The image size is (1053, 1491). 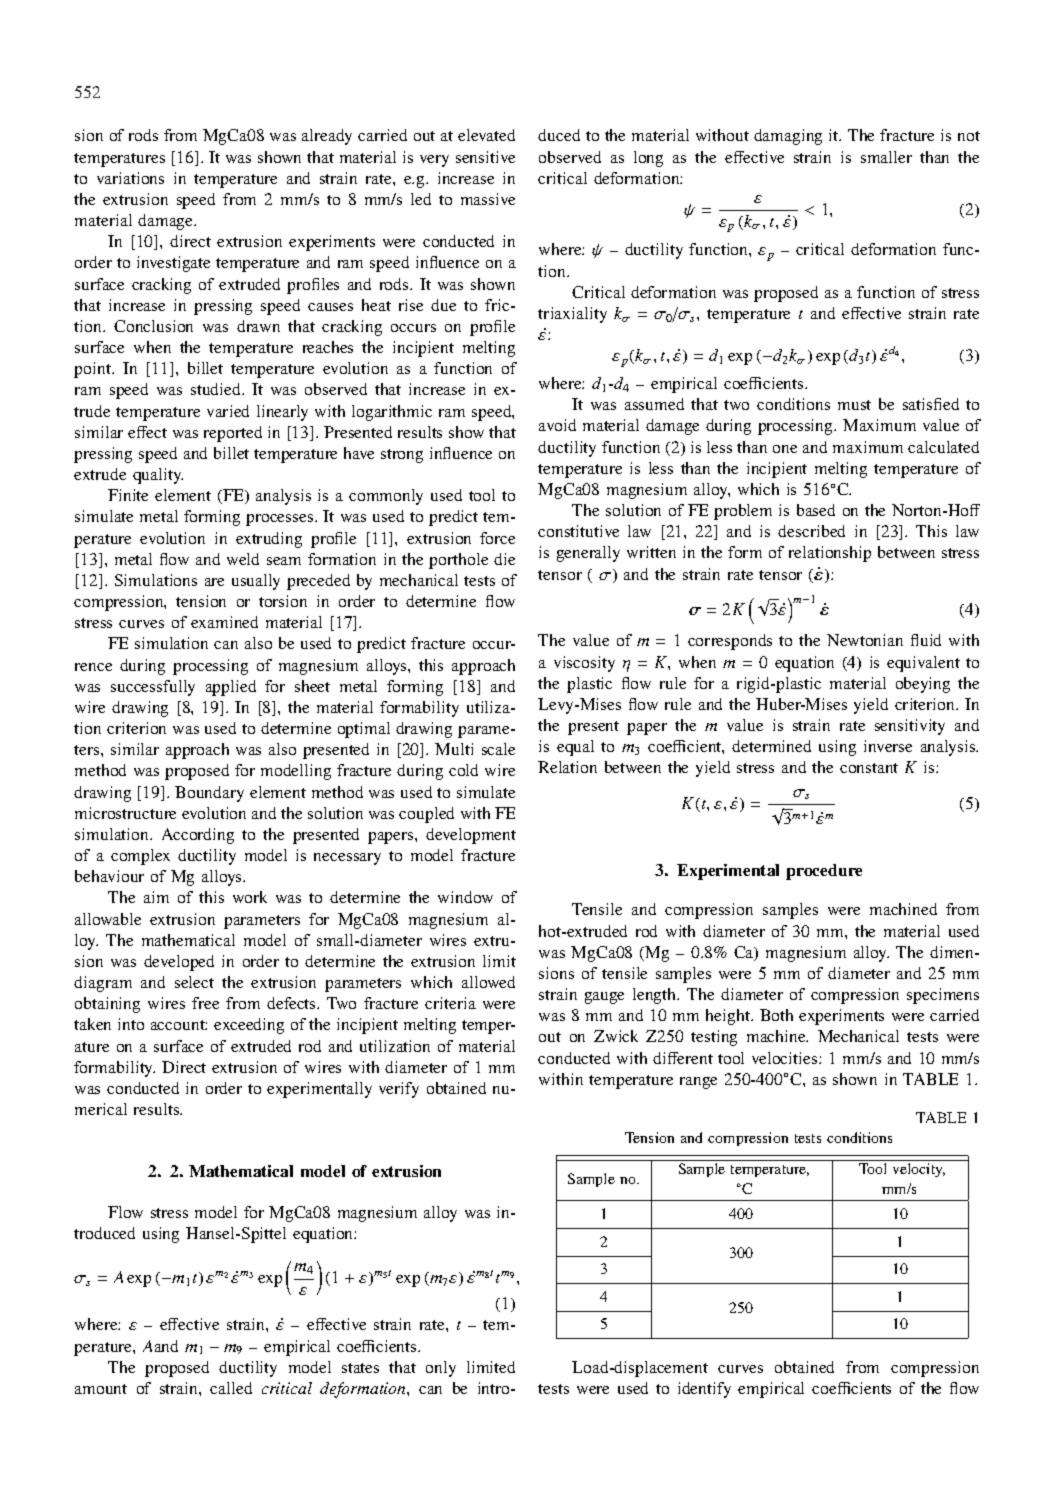 I want to click on scale, so click(x=498, y=749).
